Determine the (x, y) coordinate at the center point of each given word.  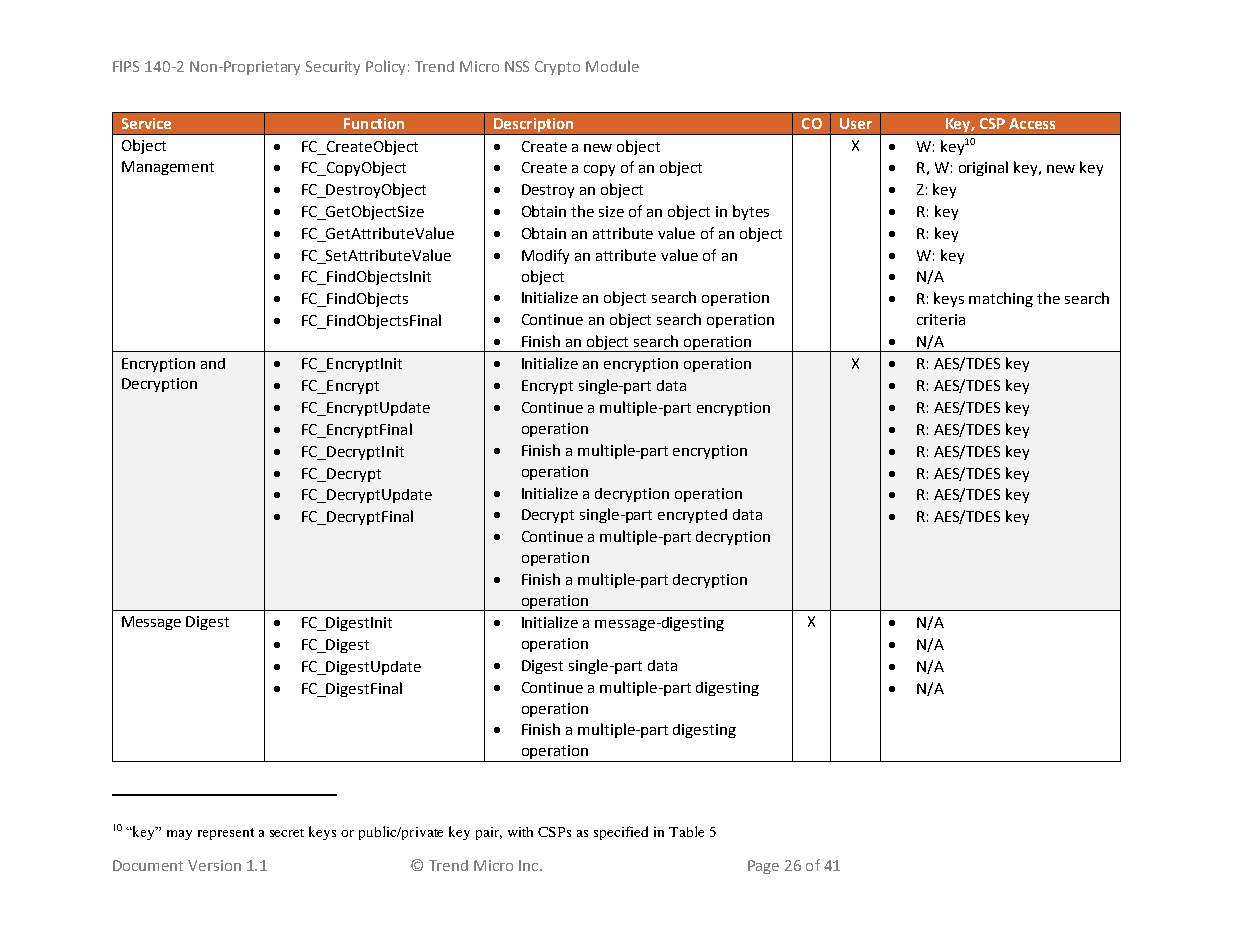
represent (226, 834)
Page (763, 867)
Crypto (557, 68)
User (856, 123)
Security (333, 68)
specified (621, 833)
